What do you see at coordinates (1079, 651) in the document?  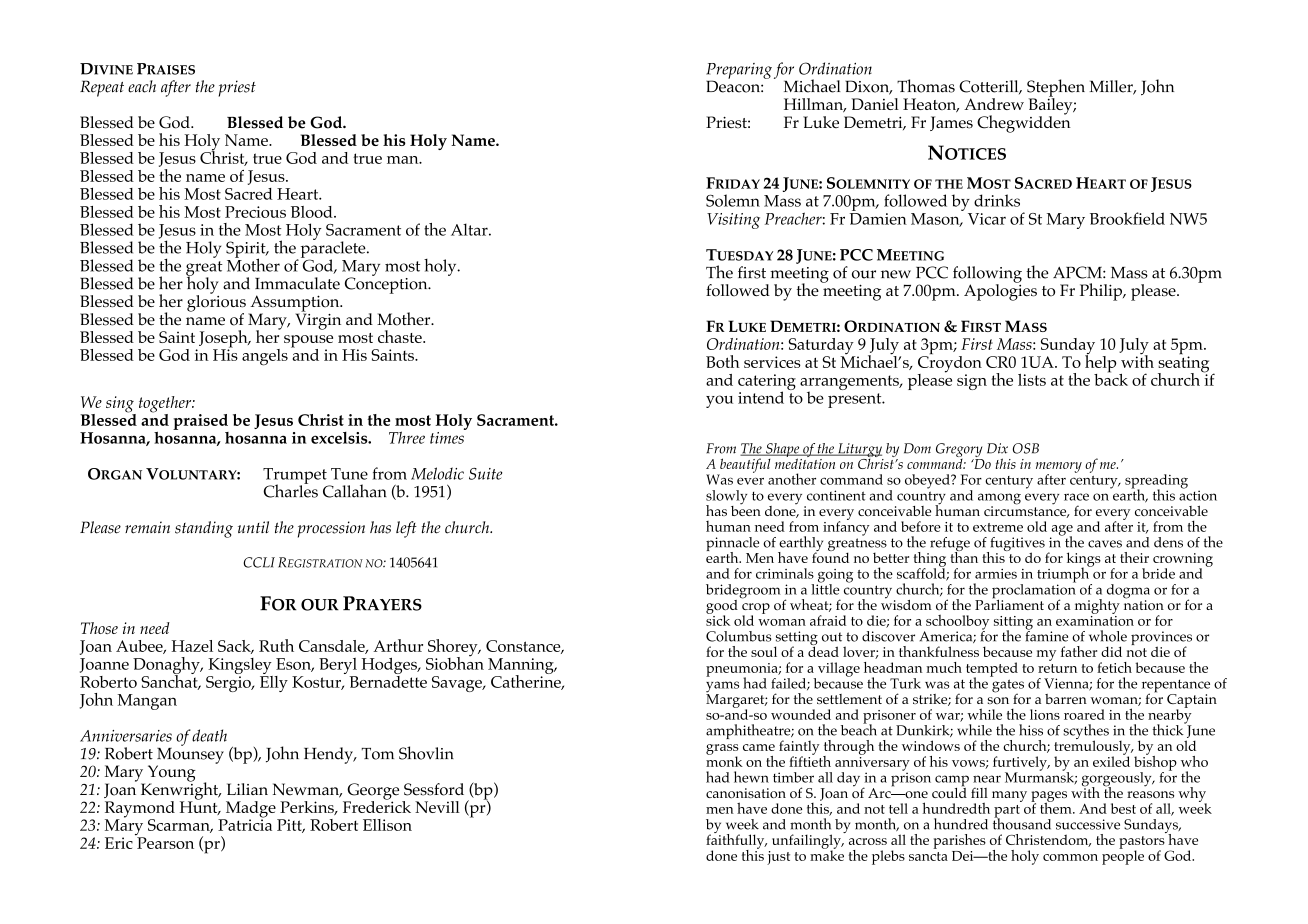 I see `father` at bounding box center [1079, 651].
